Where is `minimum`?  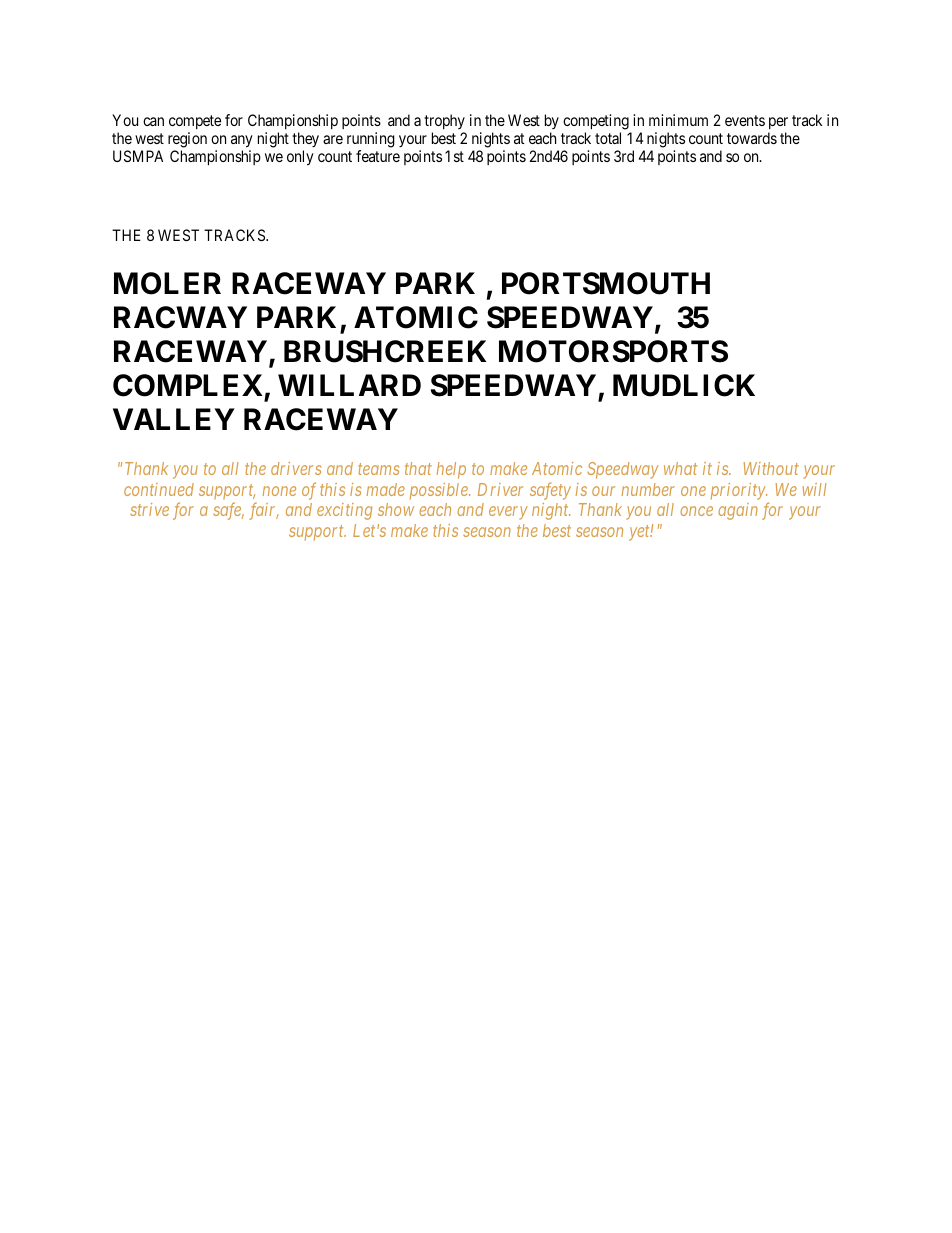 minimum is located at coordinates (678, 120).
